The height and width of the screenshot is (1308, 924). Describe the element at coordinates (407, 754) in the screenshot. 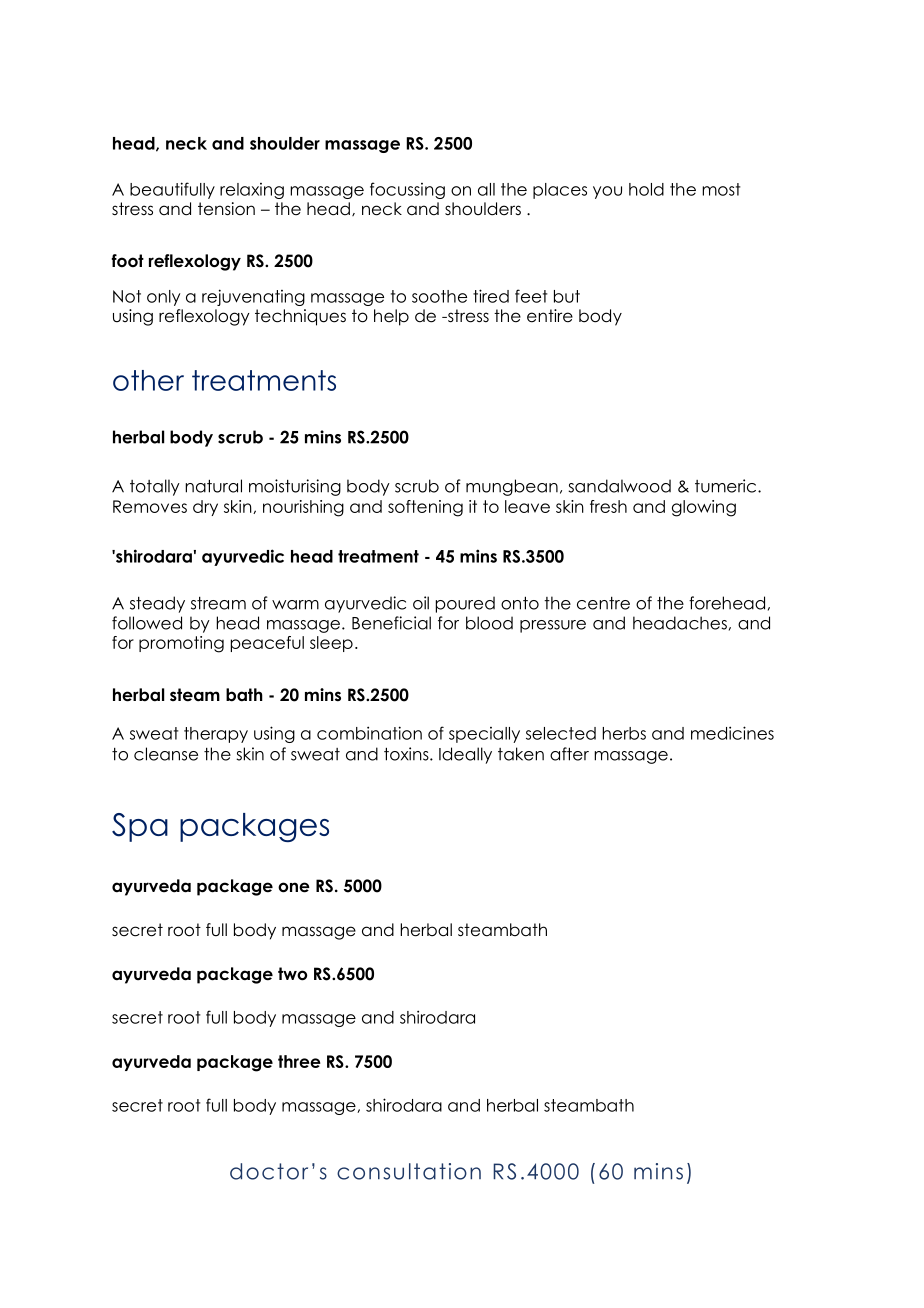

I see `toxins` at that location.
